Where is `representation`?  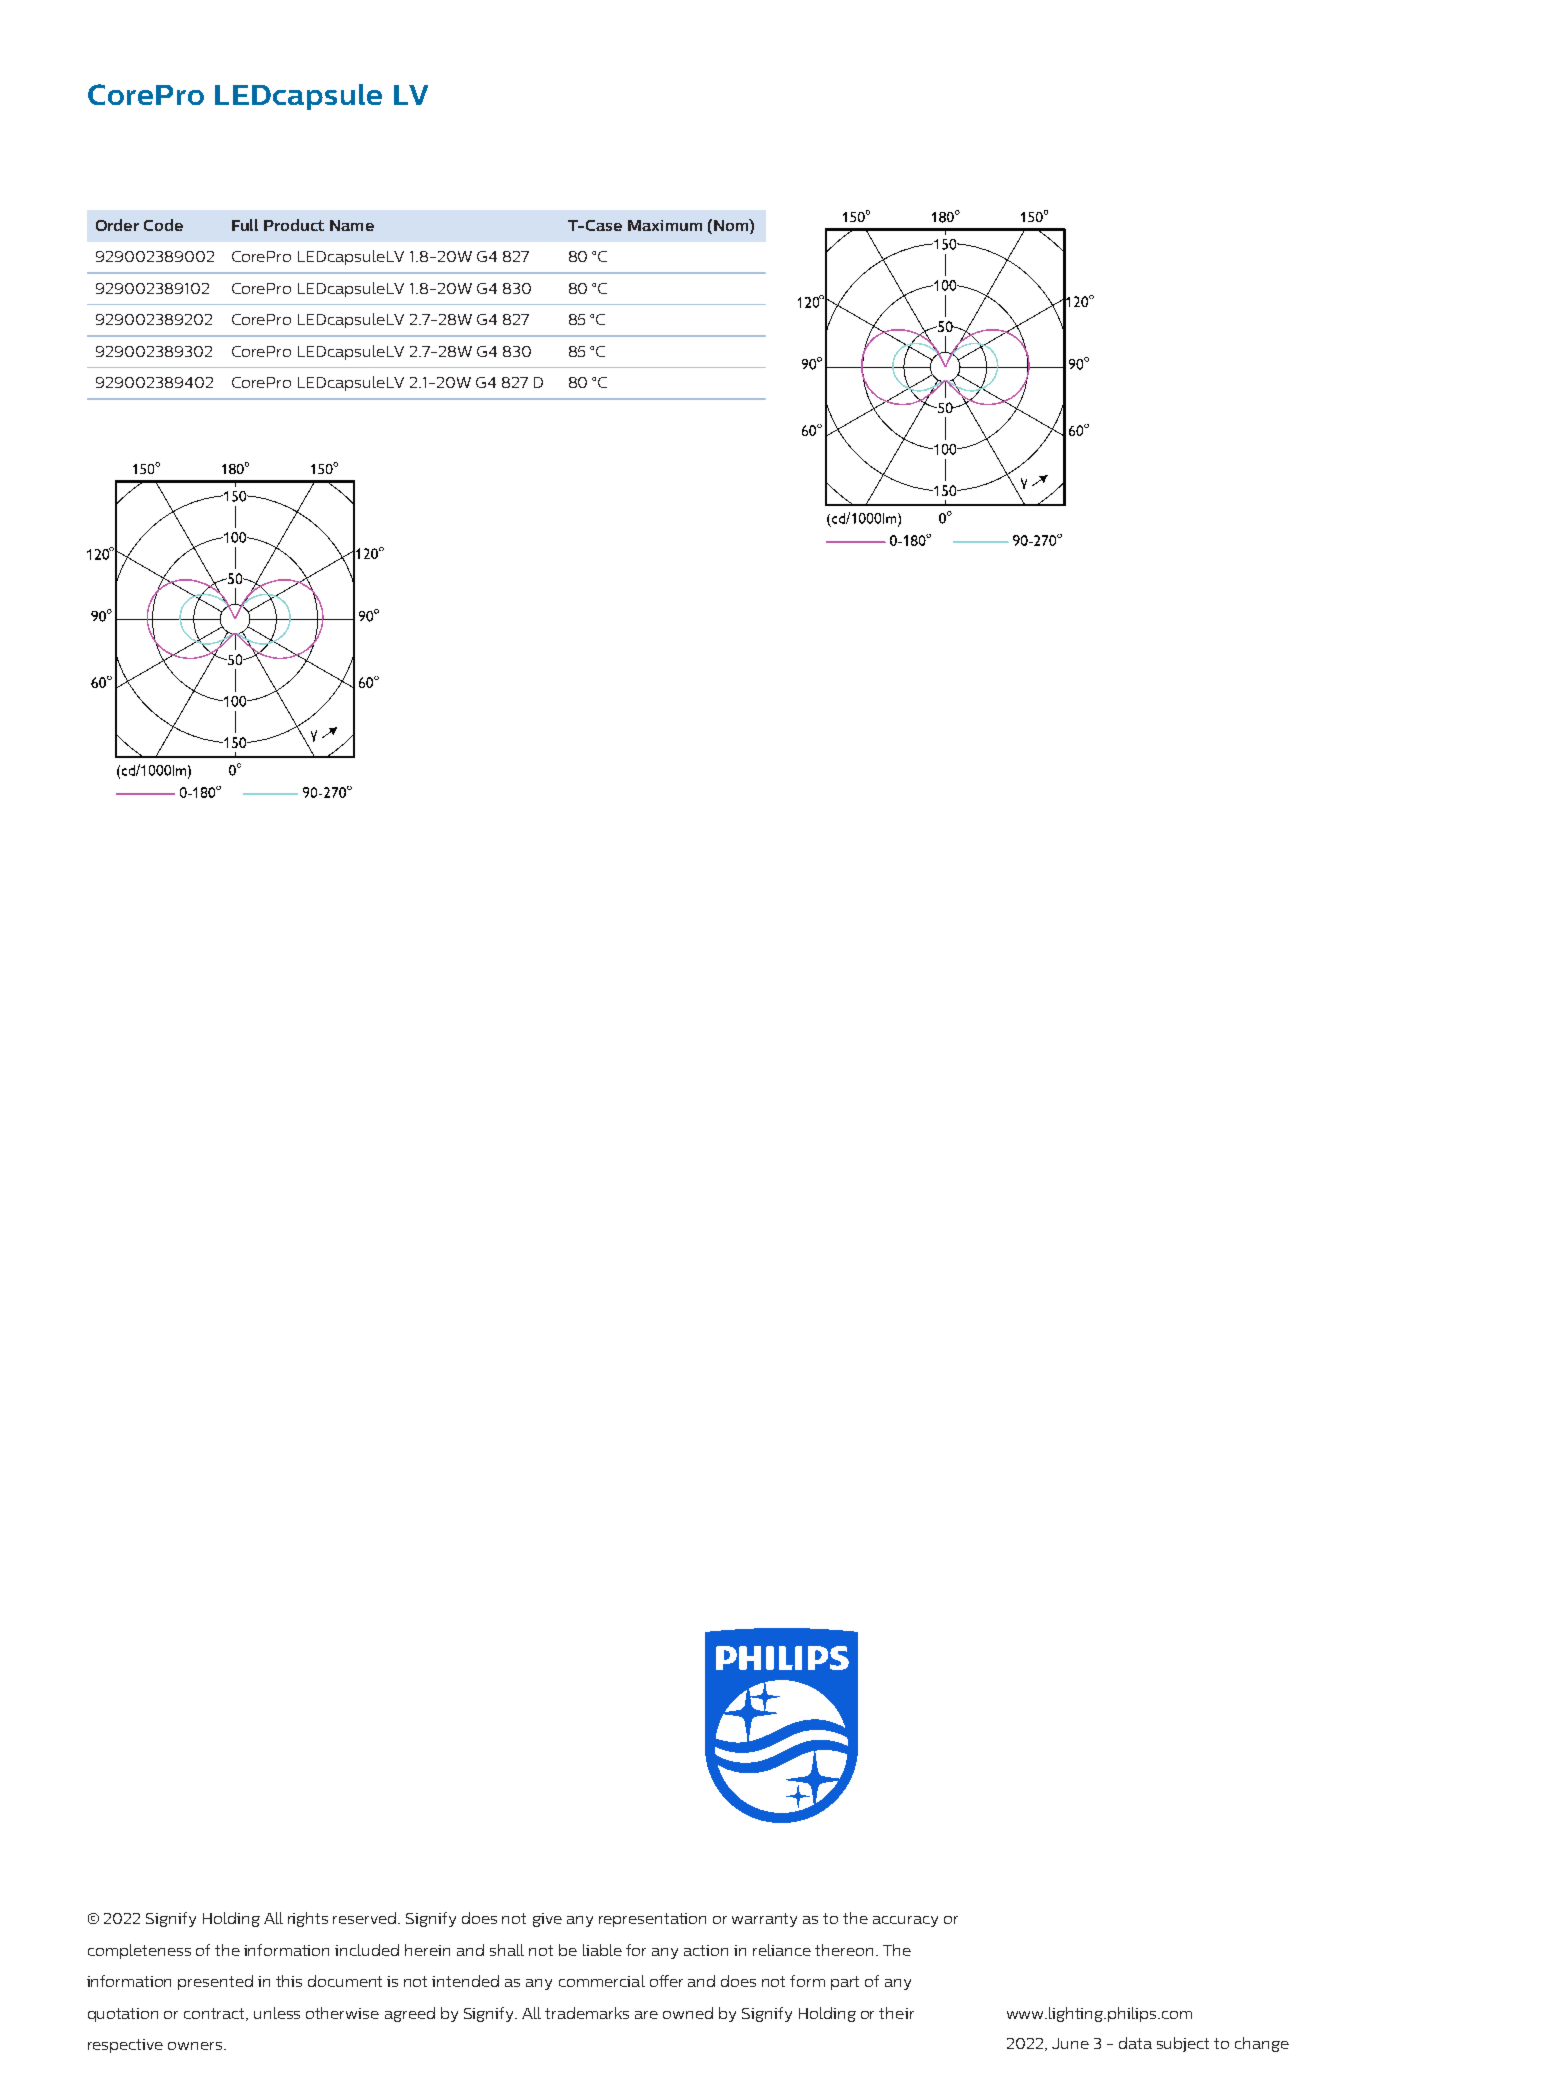 representation is located at coordinates (652, 1920).
